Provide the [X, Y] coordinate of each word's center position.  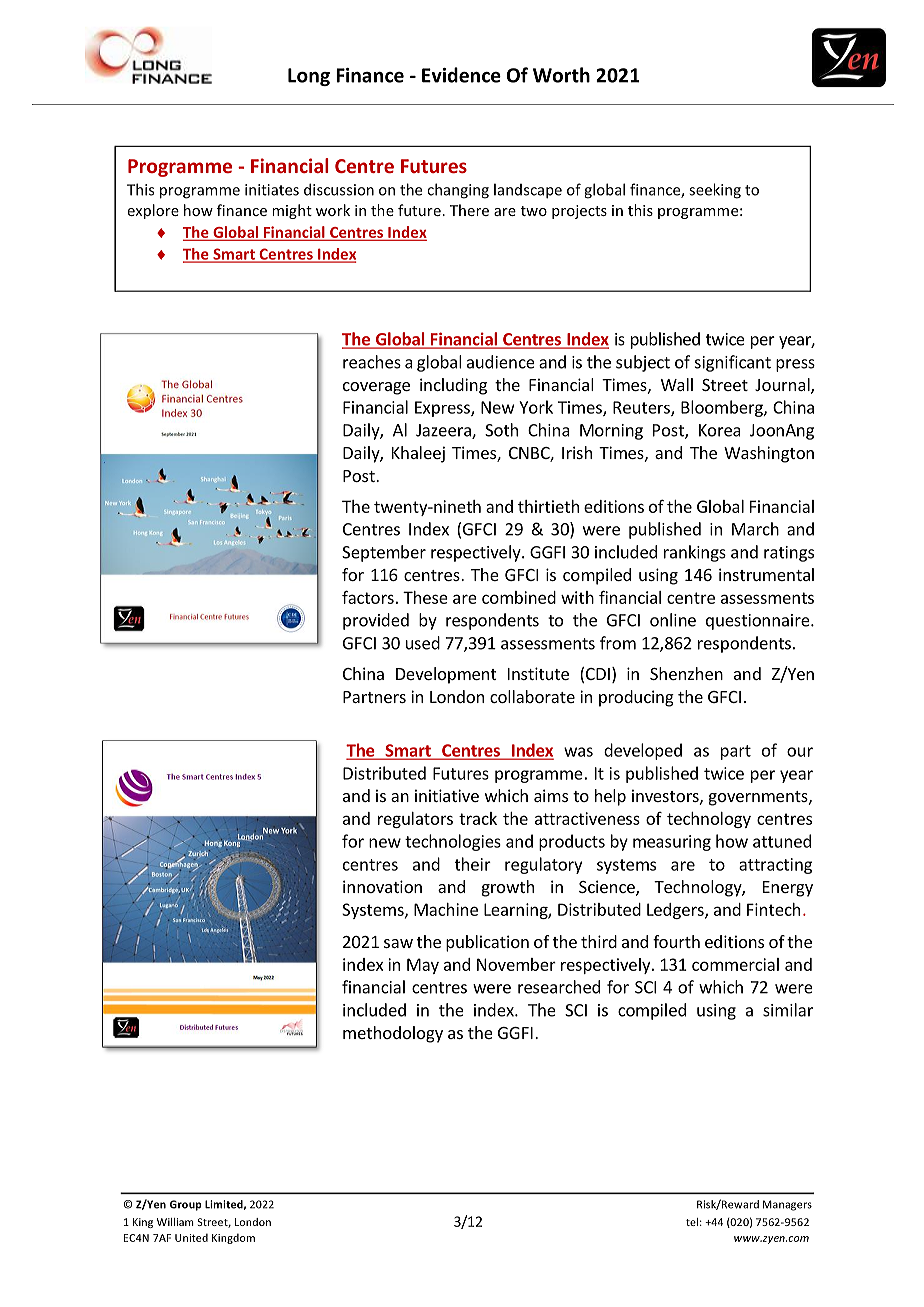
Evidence [461, 75]
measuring [672, 843]
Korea [720, 430]
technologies [453, 842]
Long [309, 77]
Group [186, 1205]
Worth [561, 75]
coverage [376, 388]
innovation [382, 886]
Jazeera [444, 431]
